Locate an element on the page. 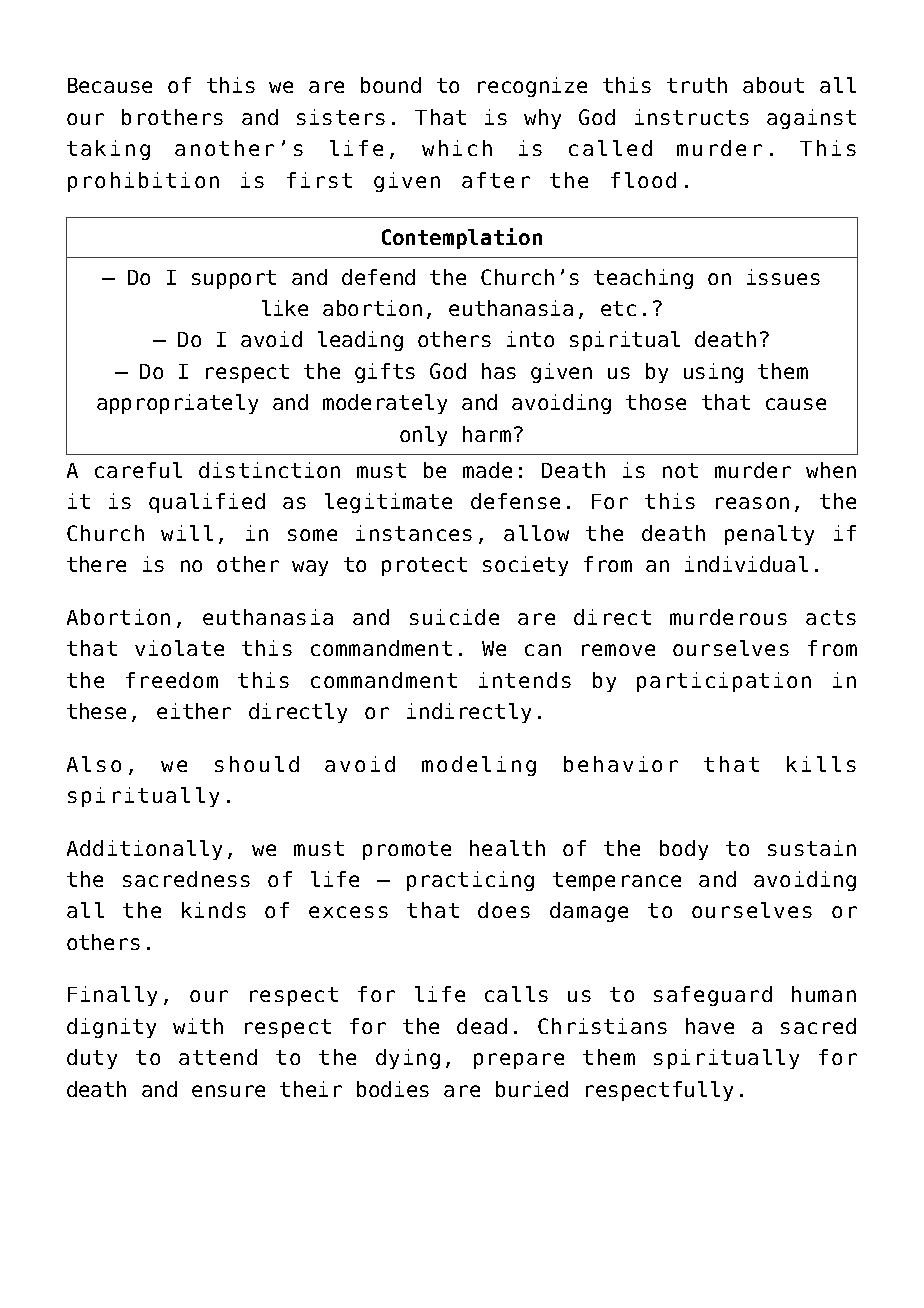  intends is located at coordinates (525, 680).
